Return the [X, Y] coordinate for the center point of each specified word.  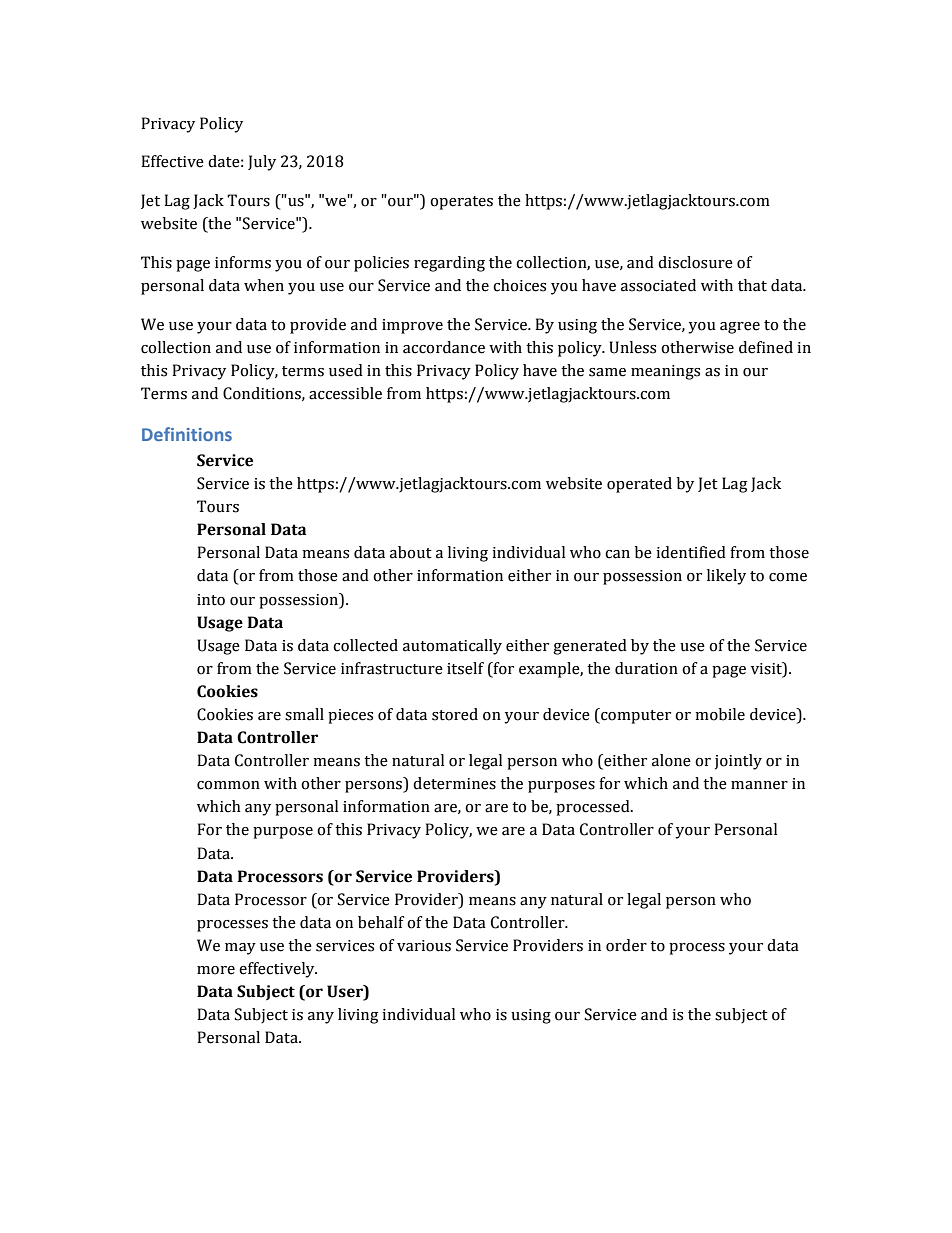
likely [726, 577]
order [626, 945]
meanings [665, 372]
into [211, 600]
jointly [738, 762]
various [424, 946]
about [411, 552]
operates [461, 203]
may [240, 949]
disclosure [695, 262]
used [346, 370]
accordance [444, 347]
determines [454, 783]
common [228, 785]
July [262, 163]
